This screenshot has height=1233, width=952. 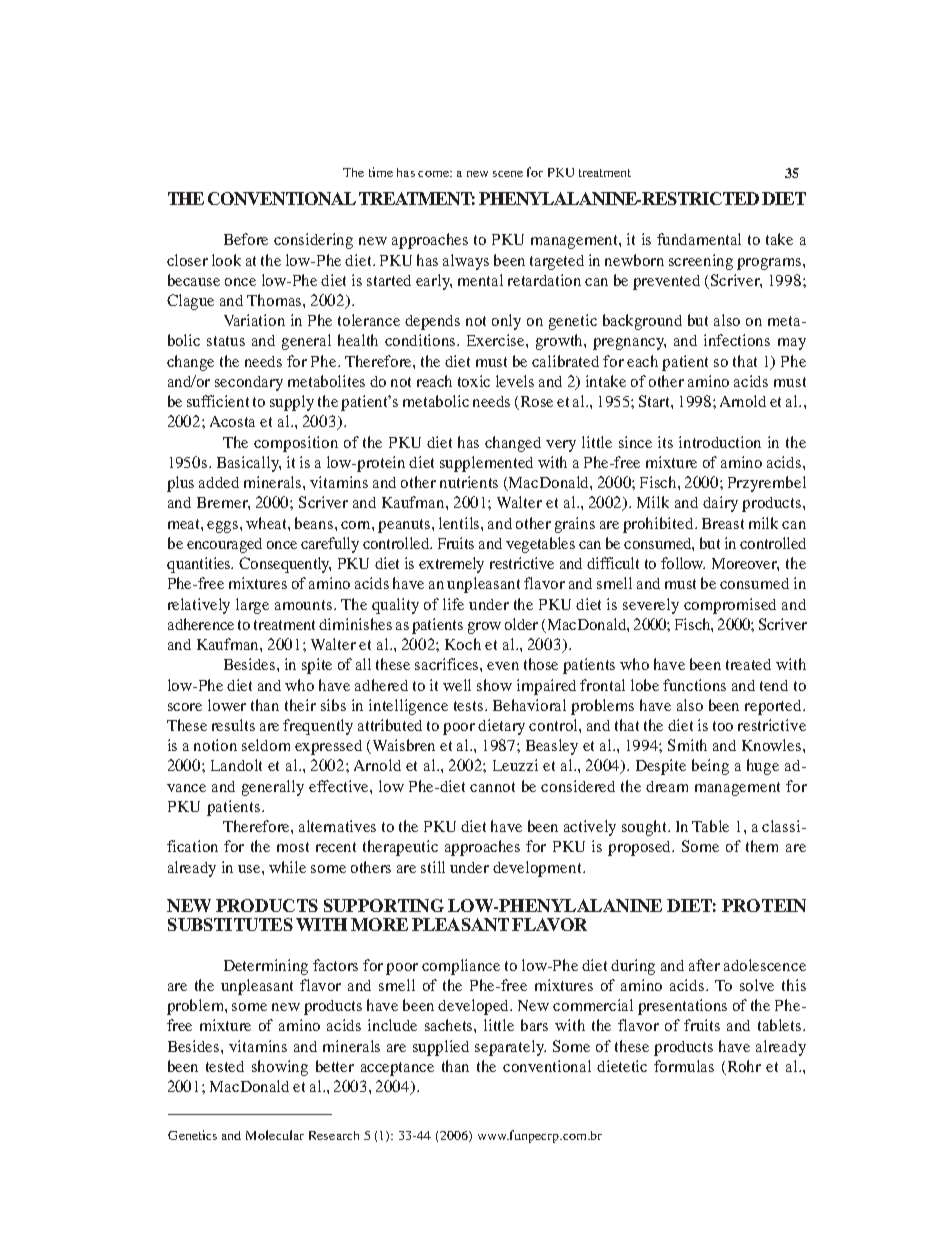 What do you see at coordinates (433, 867) in the screenshot?
I see `still` at bounding box center [433, 867].
